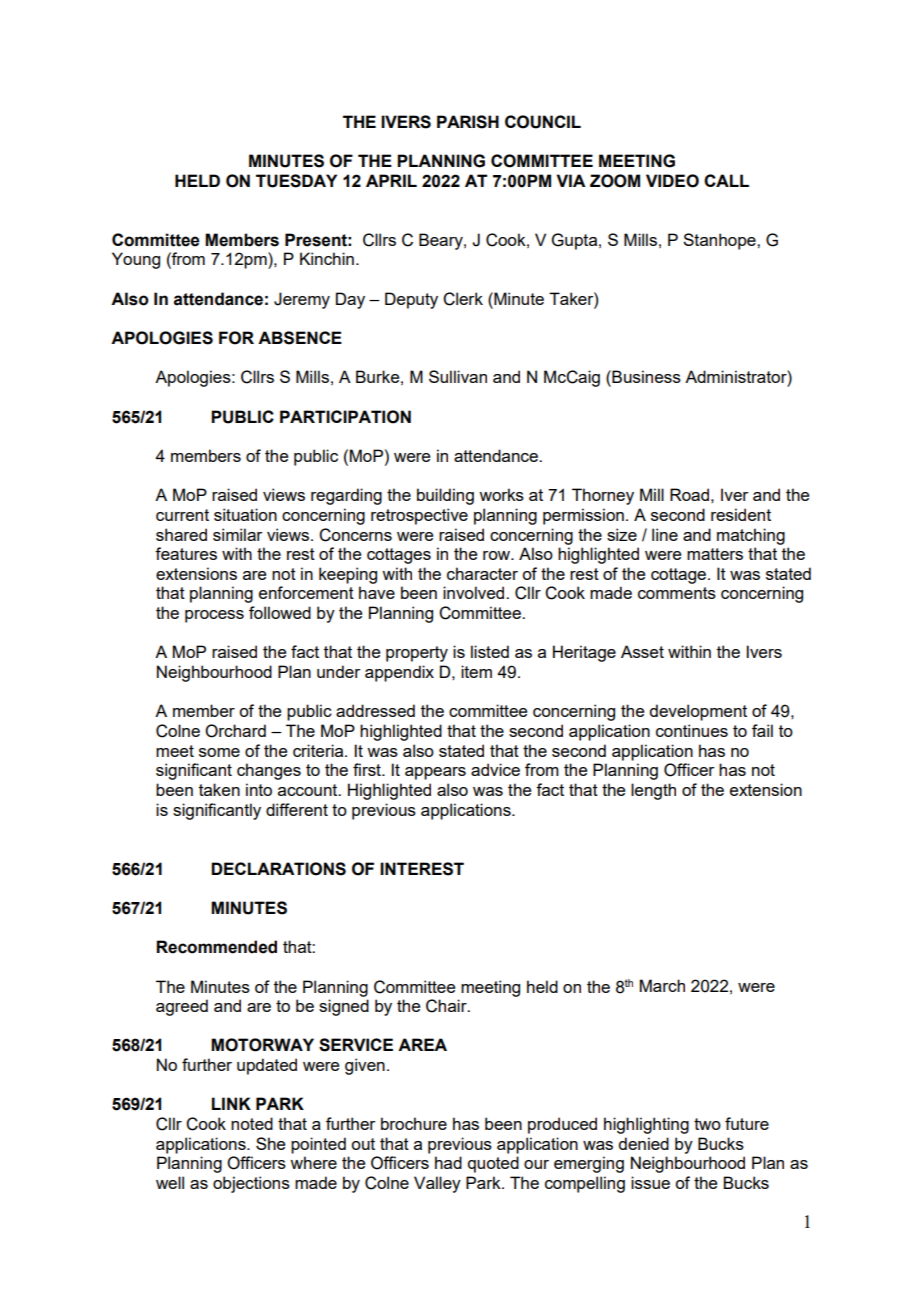 This screenshot has width=924, height=1308. Describe the element at coordinates (435, 773) in the screenshot. I see `appears` at that location.
